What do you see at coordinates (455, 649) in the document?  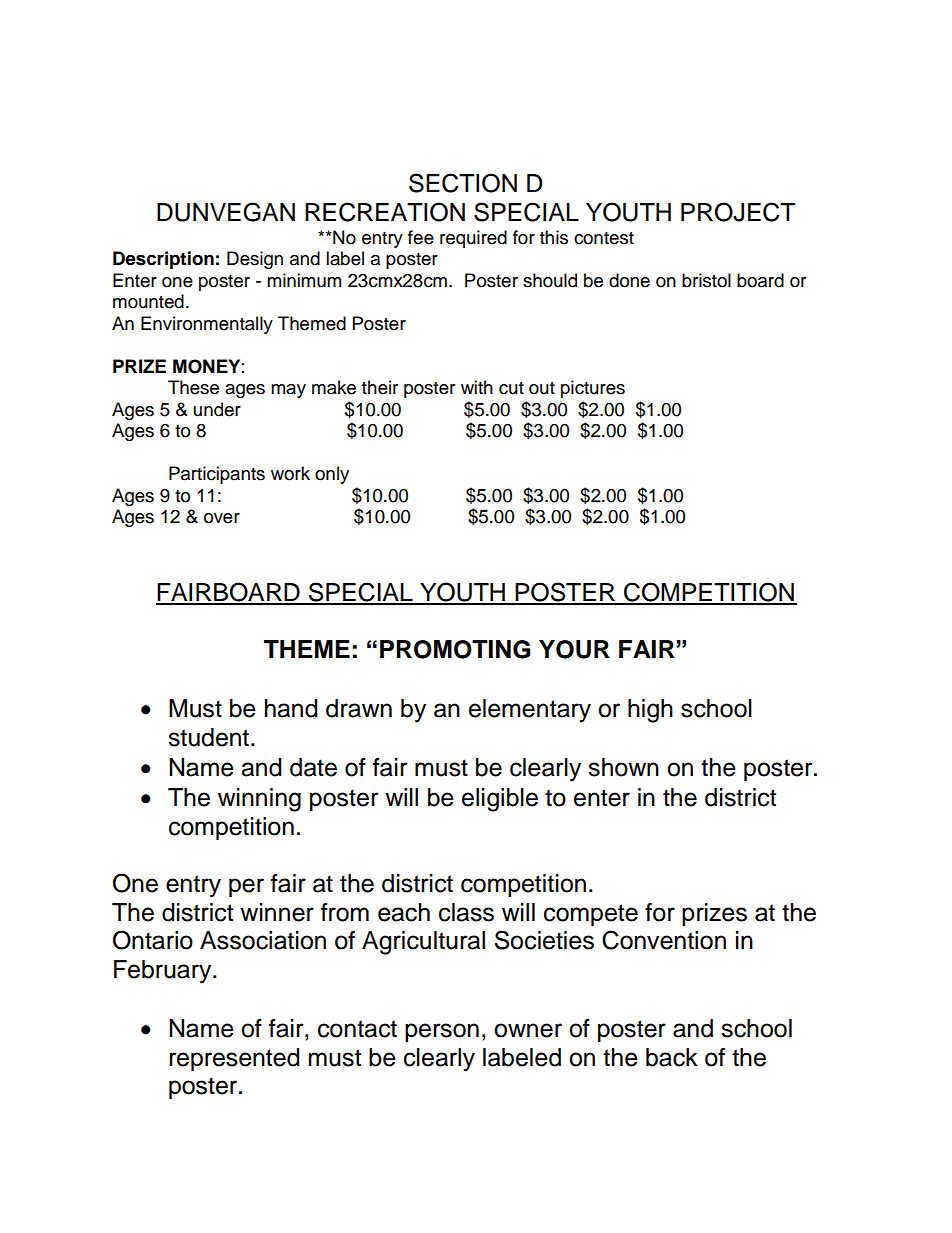 I see `PROMOTING` at bounding box center [455, 649].
